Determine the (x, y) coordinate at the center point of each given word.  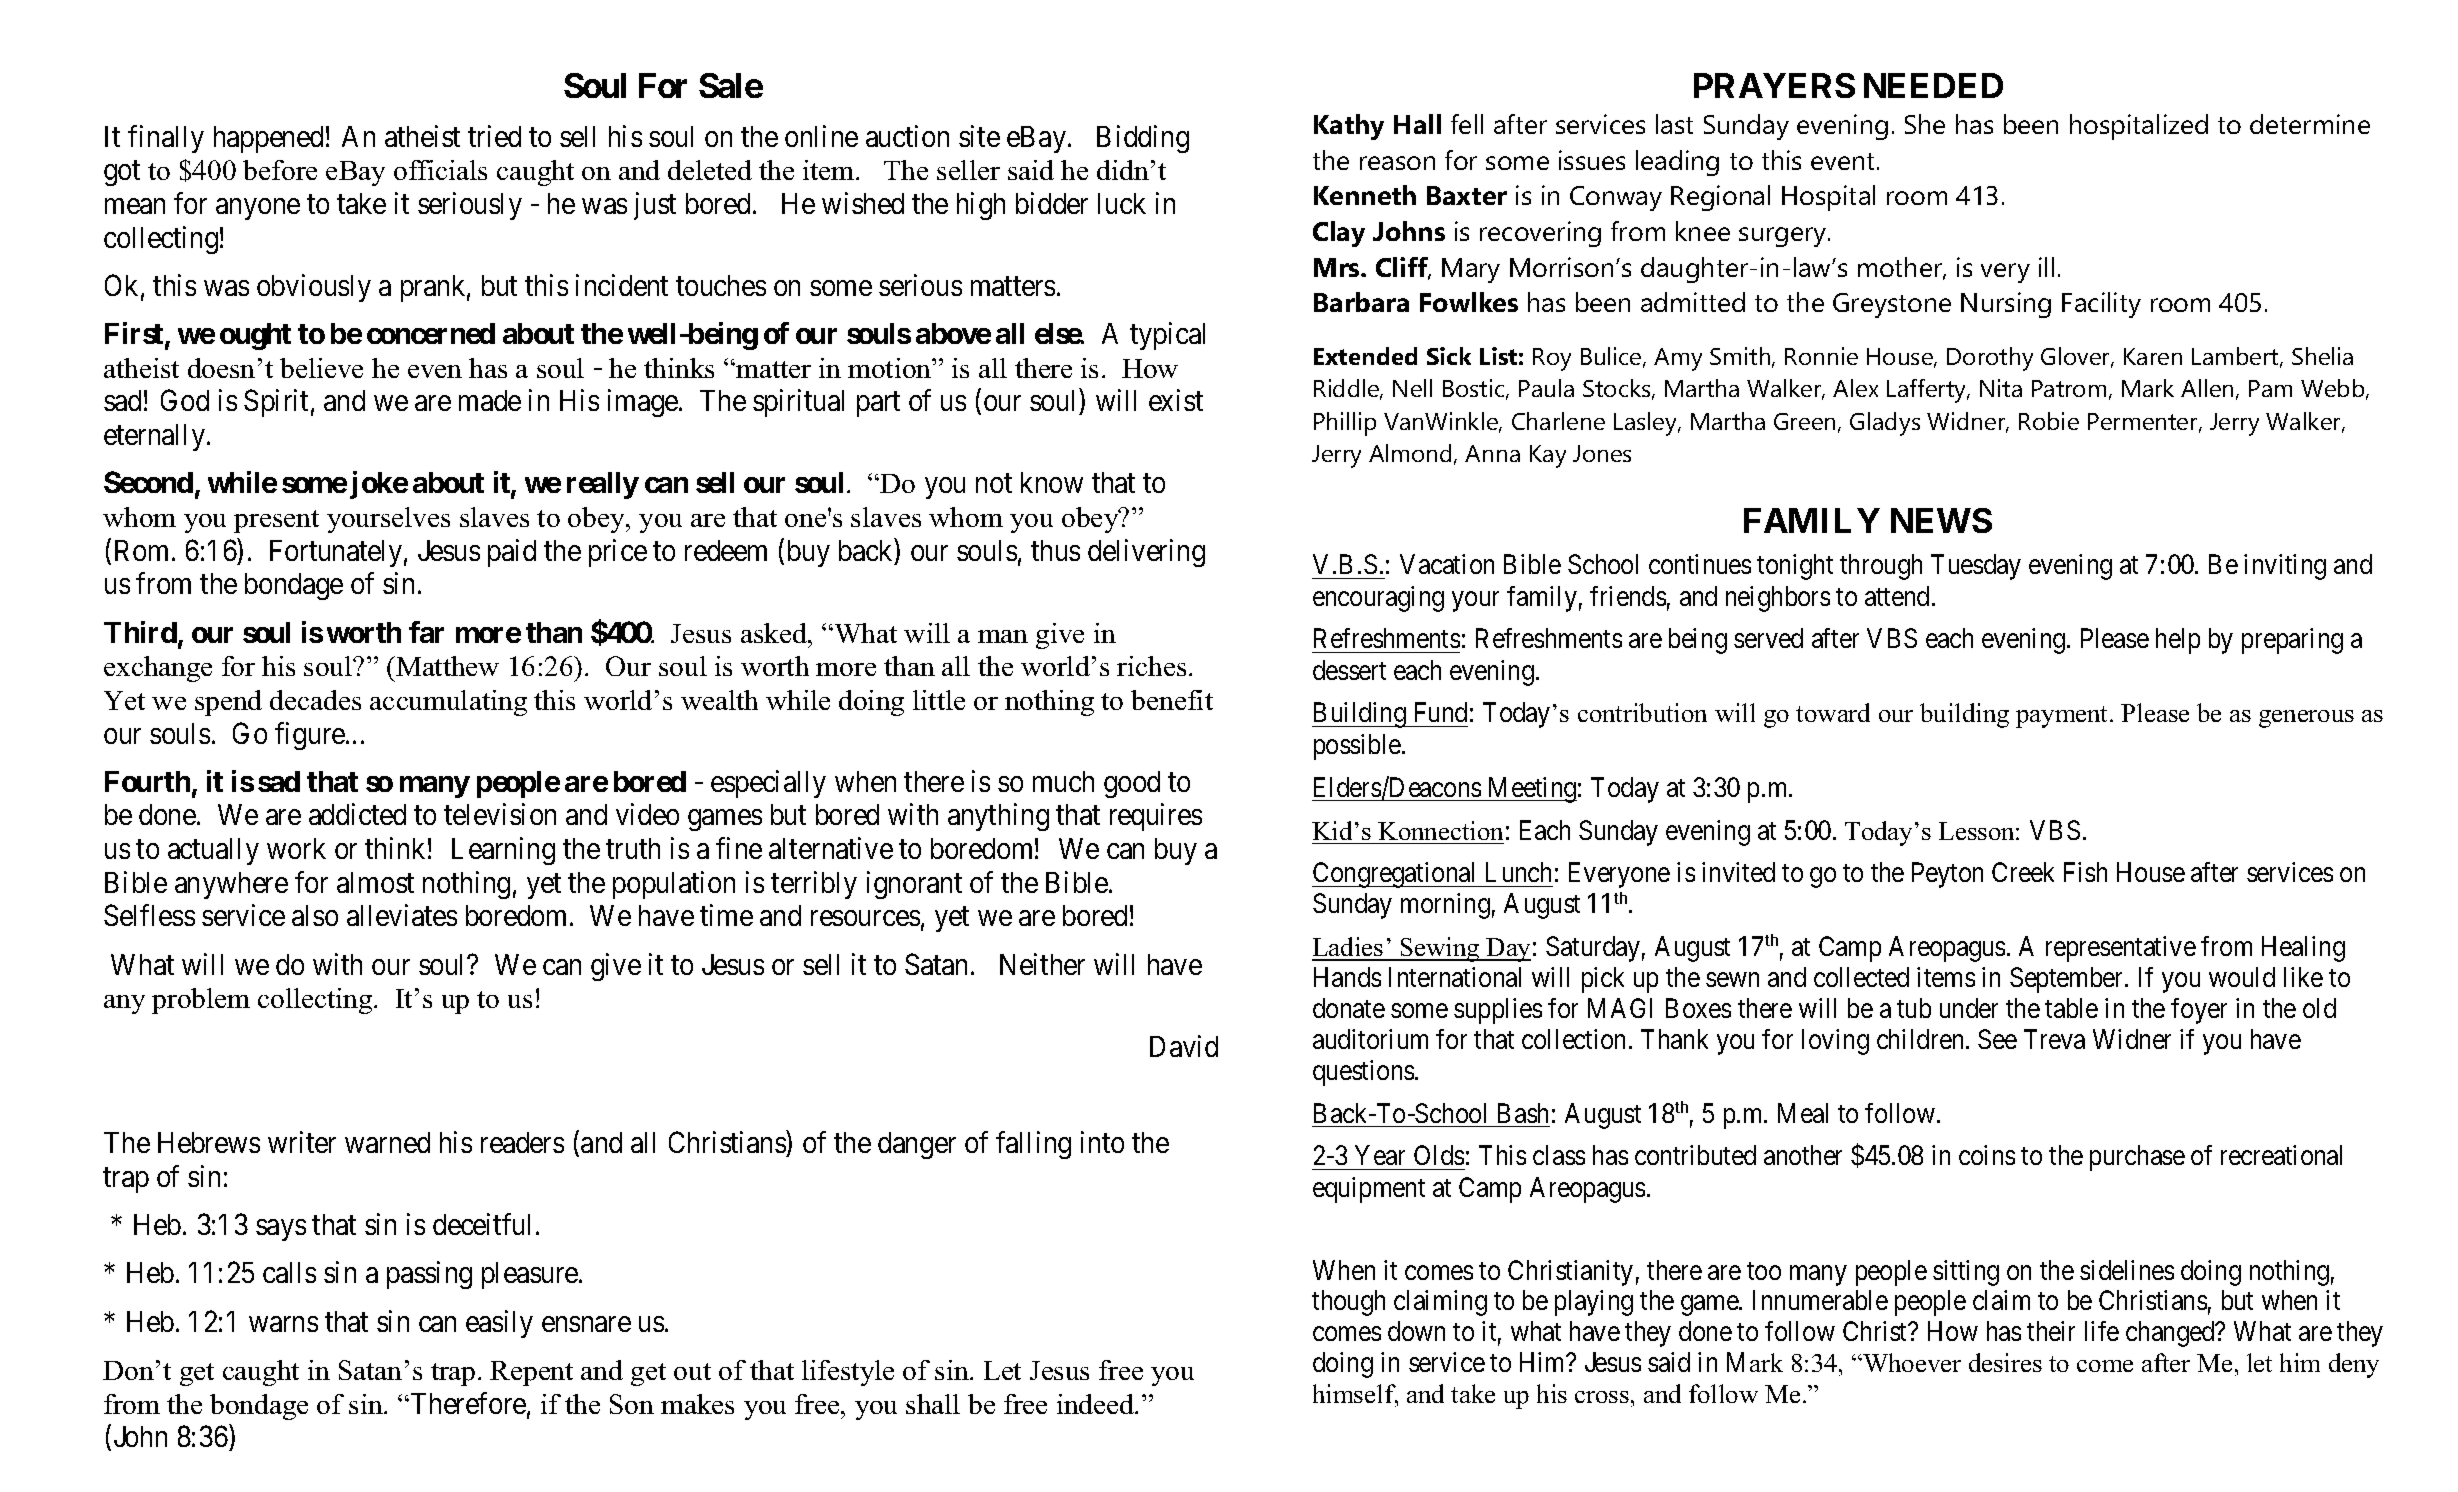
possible (1357, 747)
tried (494, 136)
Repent (531, 1373)
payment (2063, 717)
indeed (1096, 1404)
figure (311, 736)
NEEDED (1933, 85)
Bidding (1143, 139)
